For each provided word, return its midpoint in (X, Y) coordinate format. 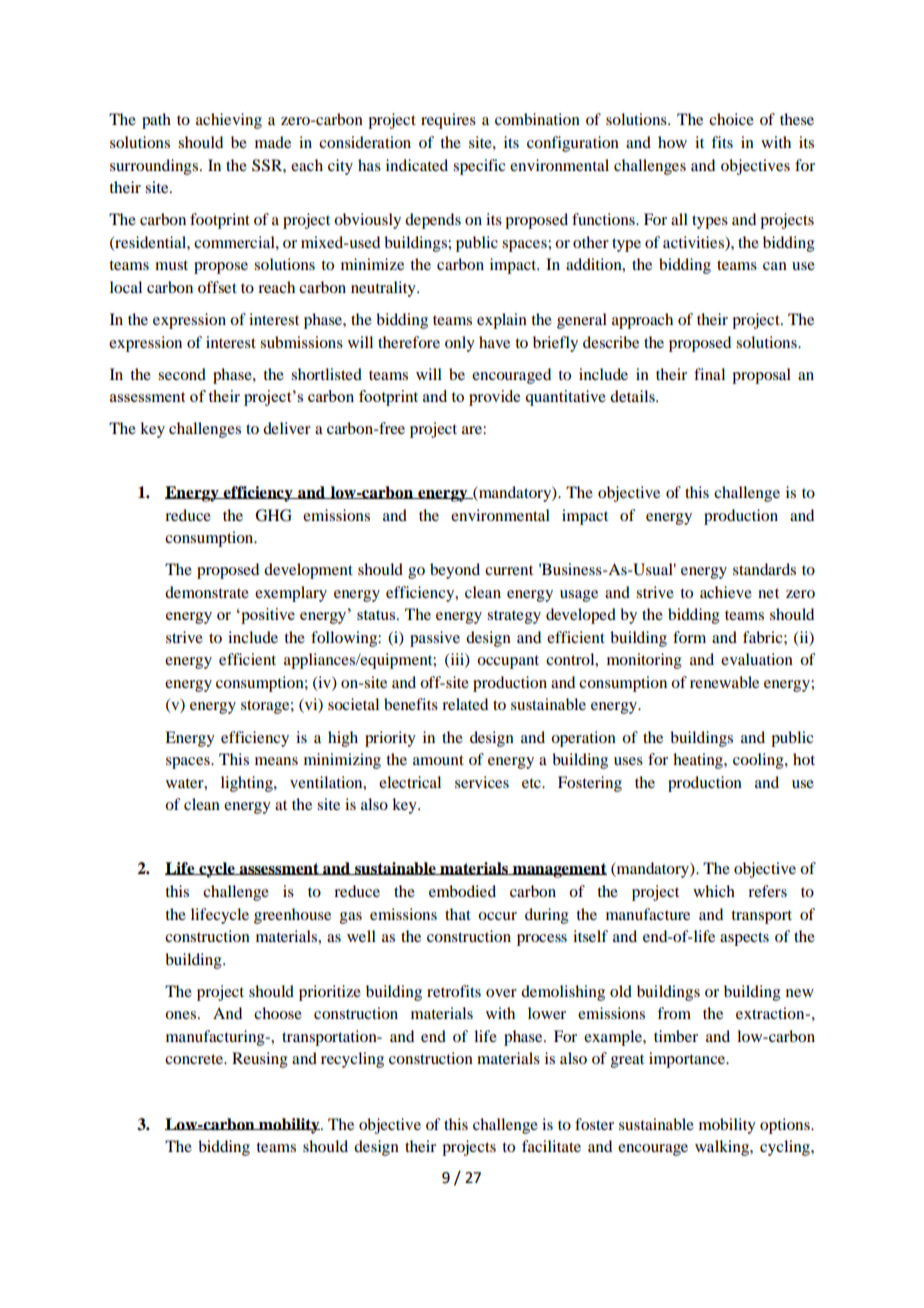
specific (479, 167)
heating (699, 761)
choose (278, 1013)
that (458, 914)
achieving (229, 121)
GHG (273, 515)
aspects (744, 939)
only (460, 344)
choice (731, 119)
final (709, 374)
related (465, 704)
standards (764, 569)
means (276, 761)
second (182, 374)
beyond (455, 571)
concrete (195, 1059)
